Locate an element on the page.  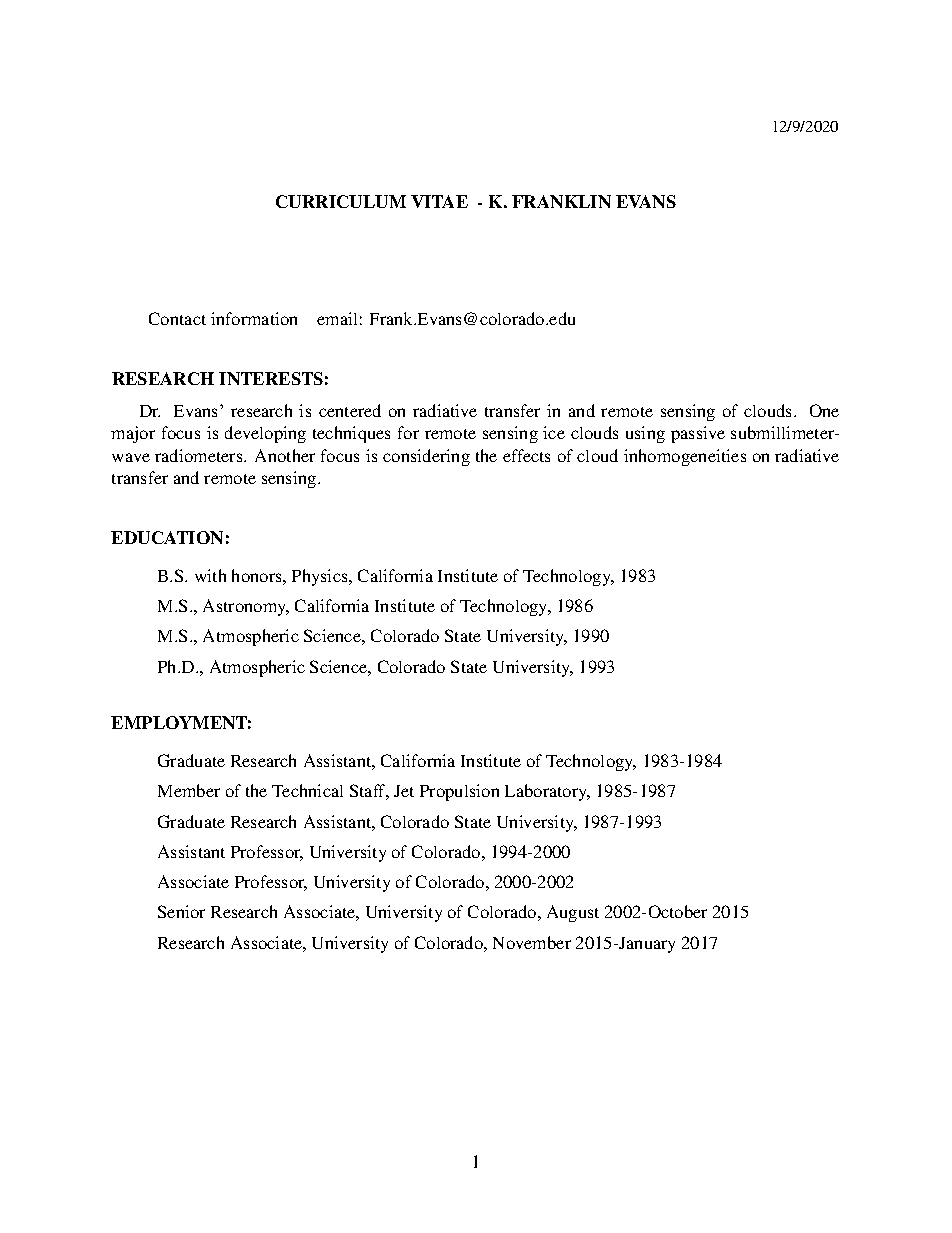
using is located at coordinates (645, 434).
